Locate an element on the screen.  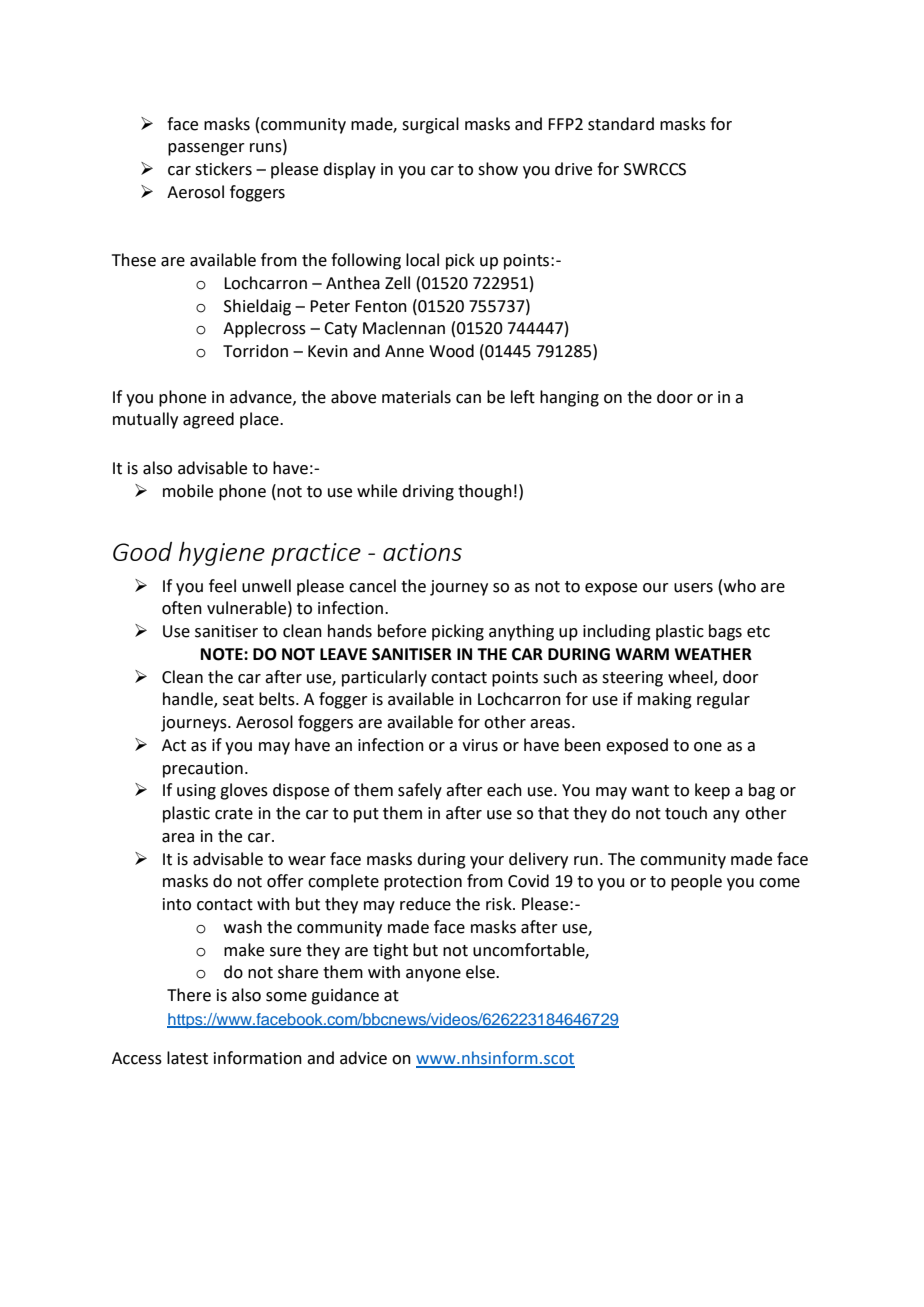
standard is located at coordinates (621, 124).
